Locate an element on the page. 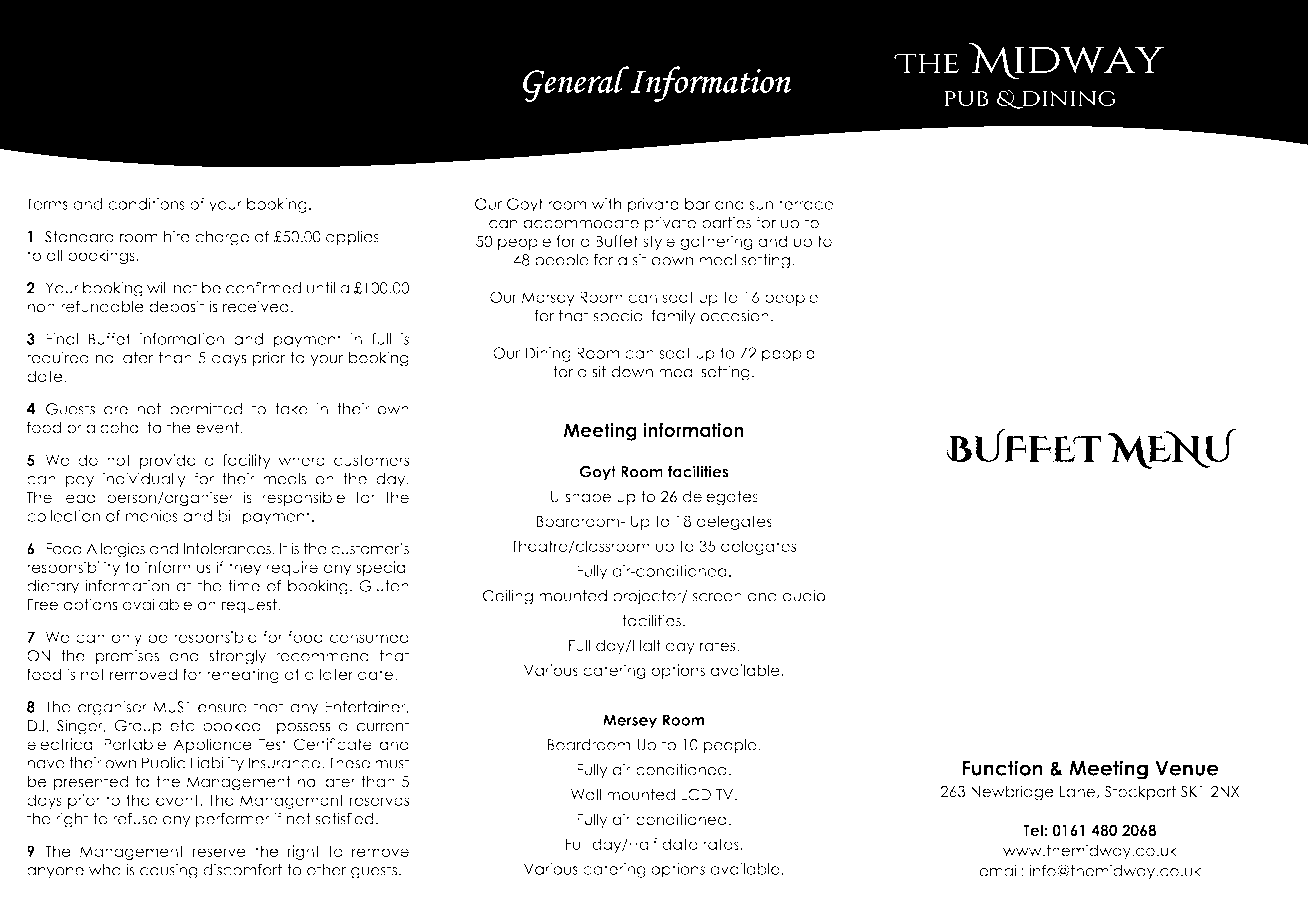 The width and height of the document is (1308, 924). causing is located at coordinates (169, 871).
